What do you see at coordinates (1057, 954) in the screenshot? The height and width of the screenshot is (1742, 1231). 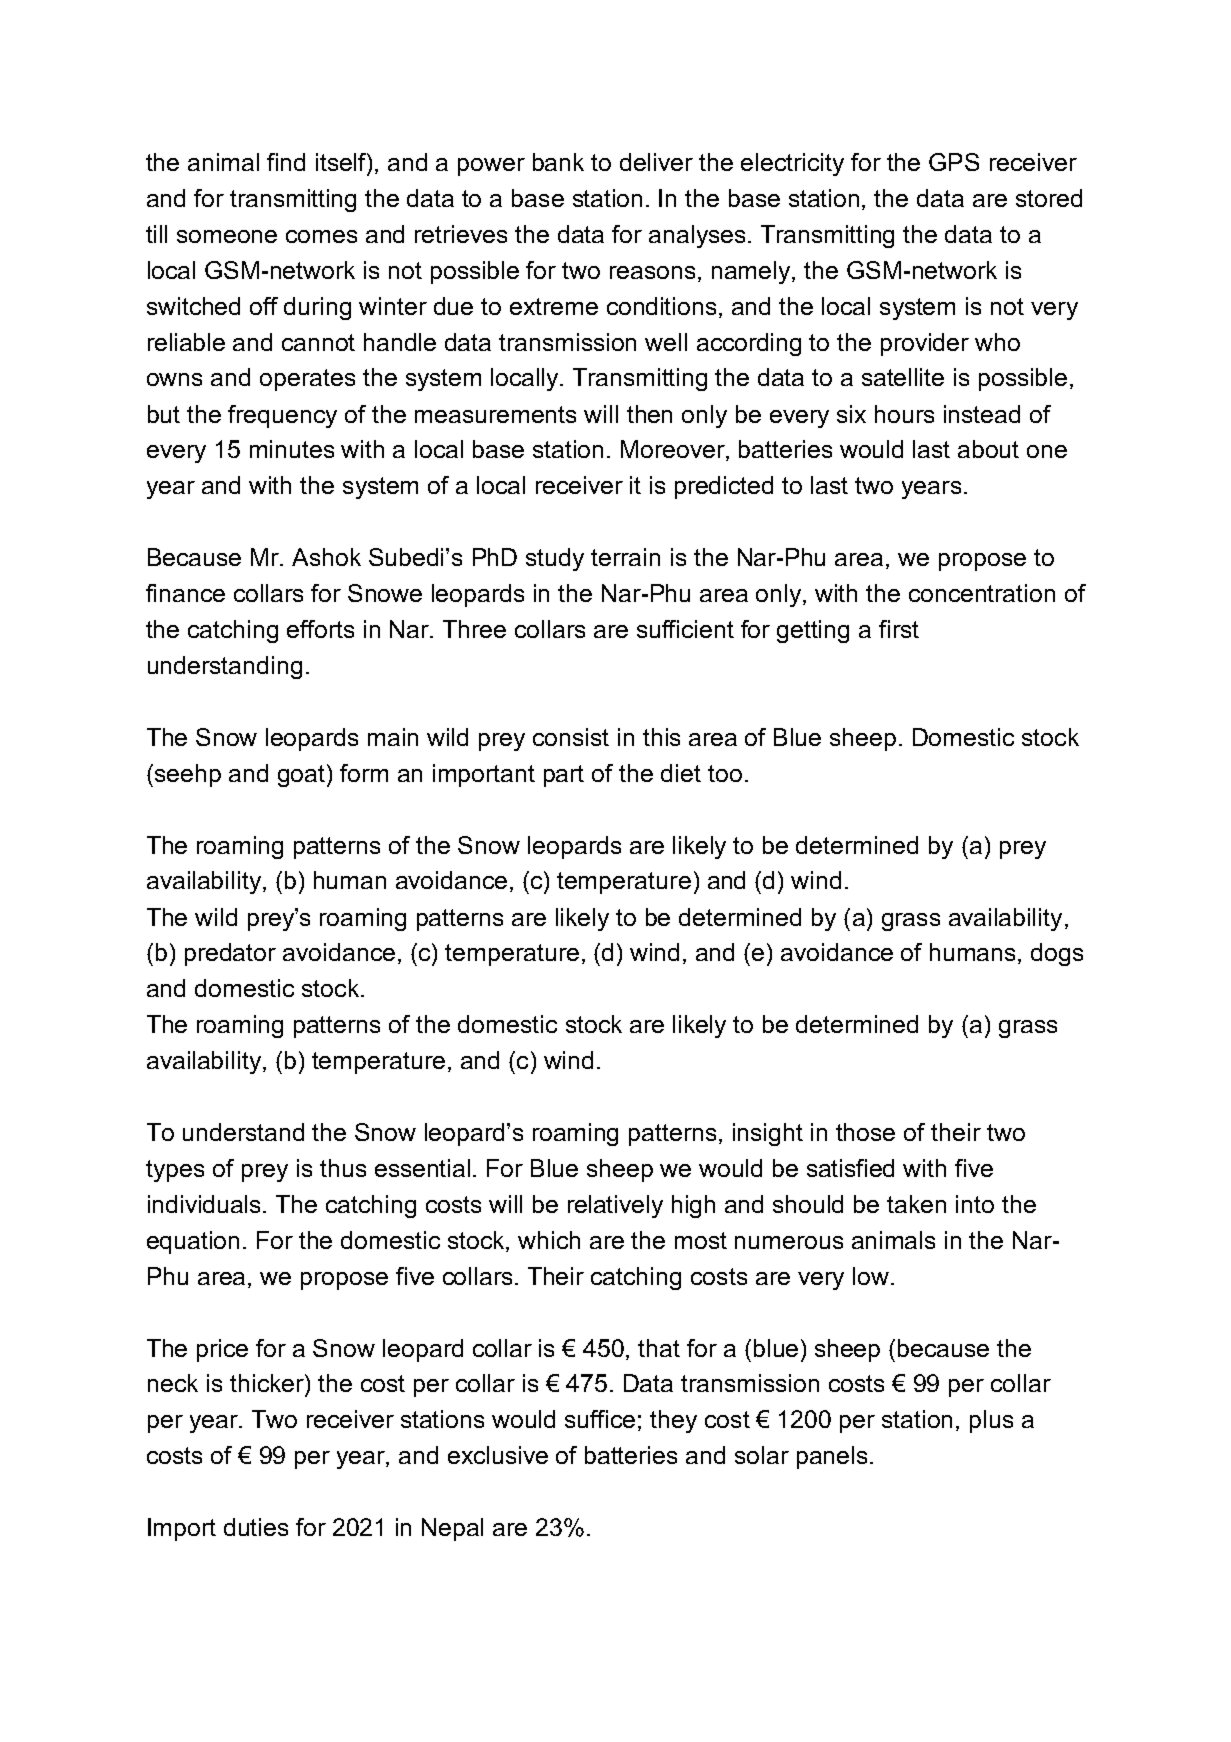 I see `dogs` at bounding box center [1057, 954].
